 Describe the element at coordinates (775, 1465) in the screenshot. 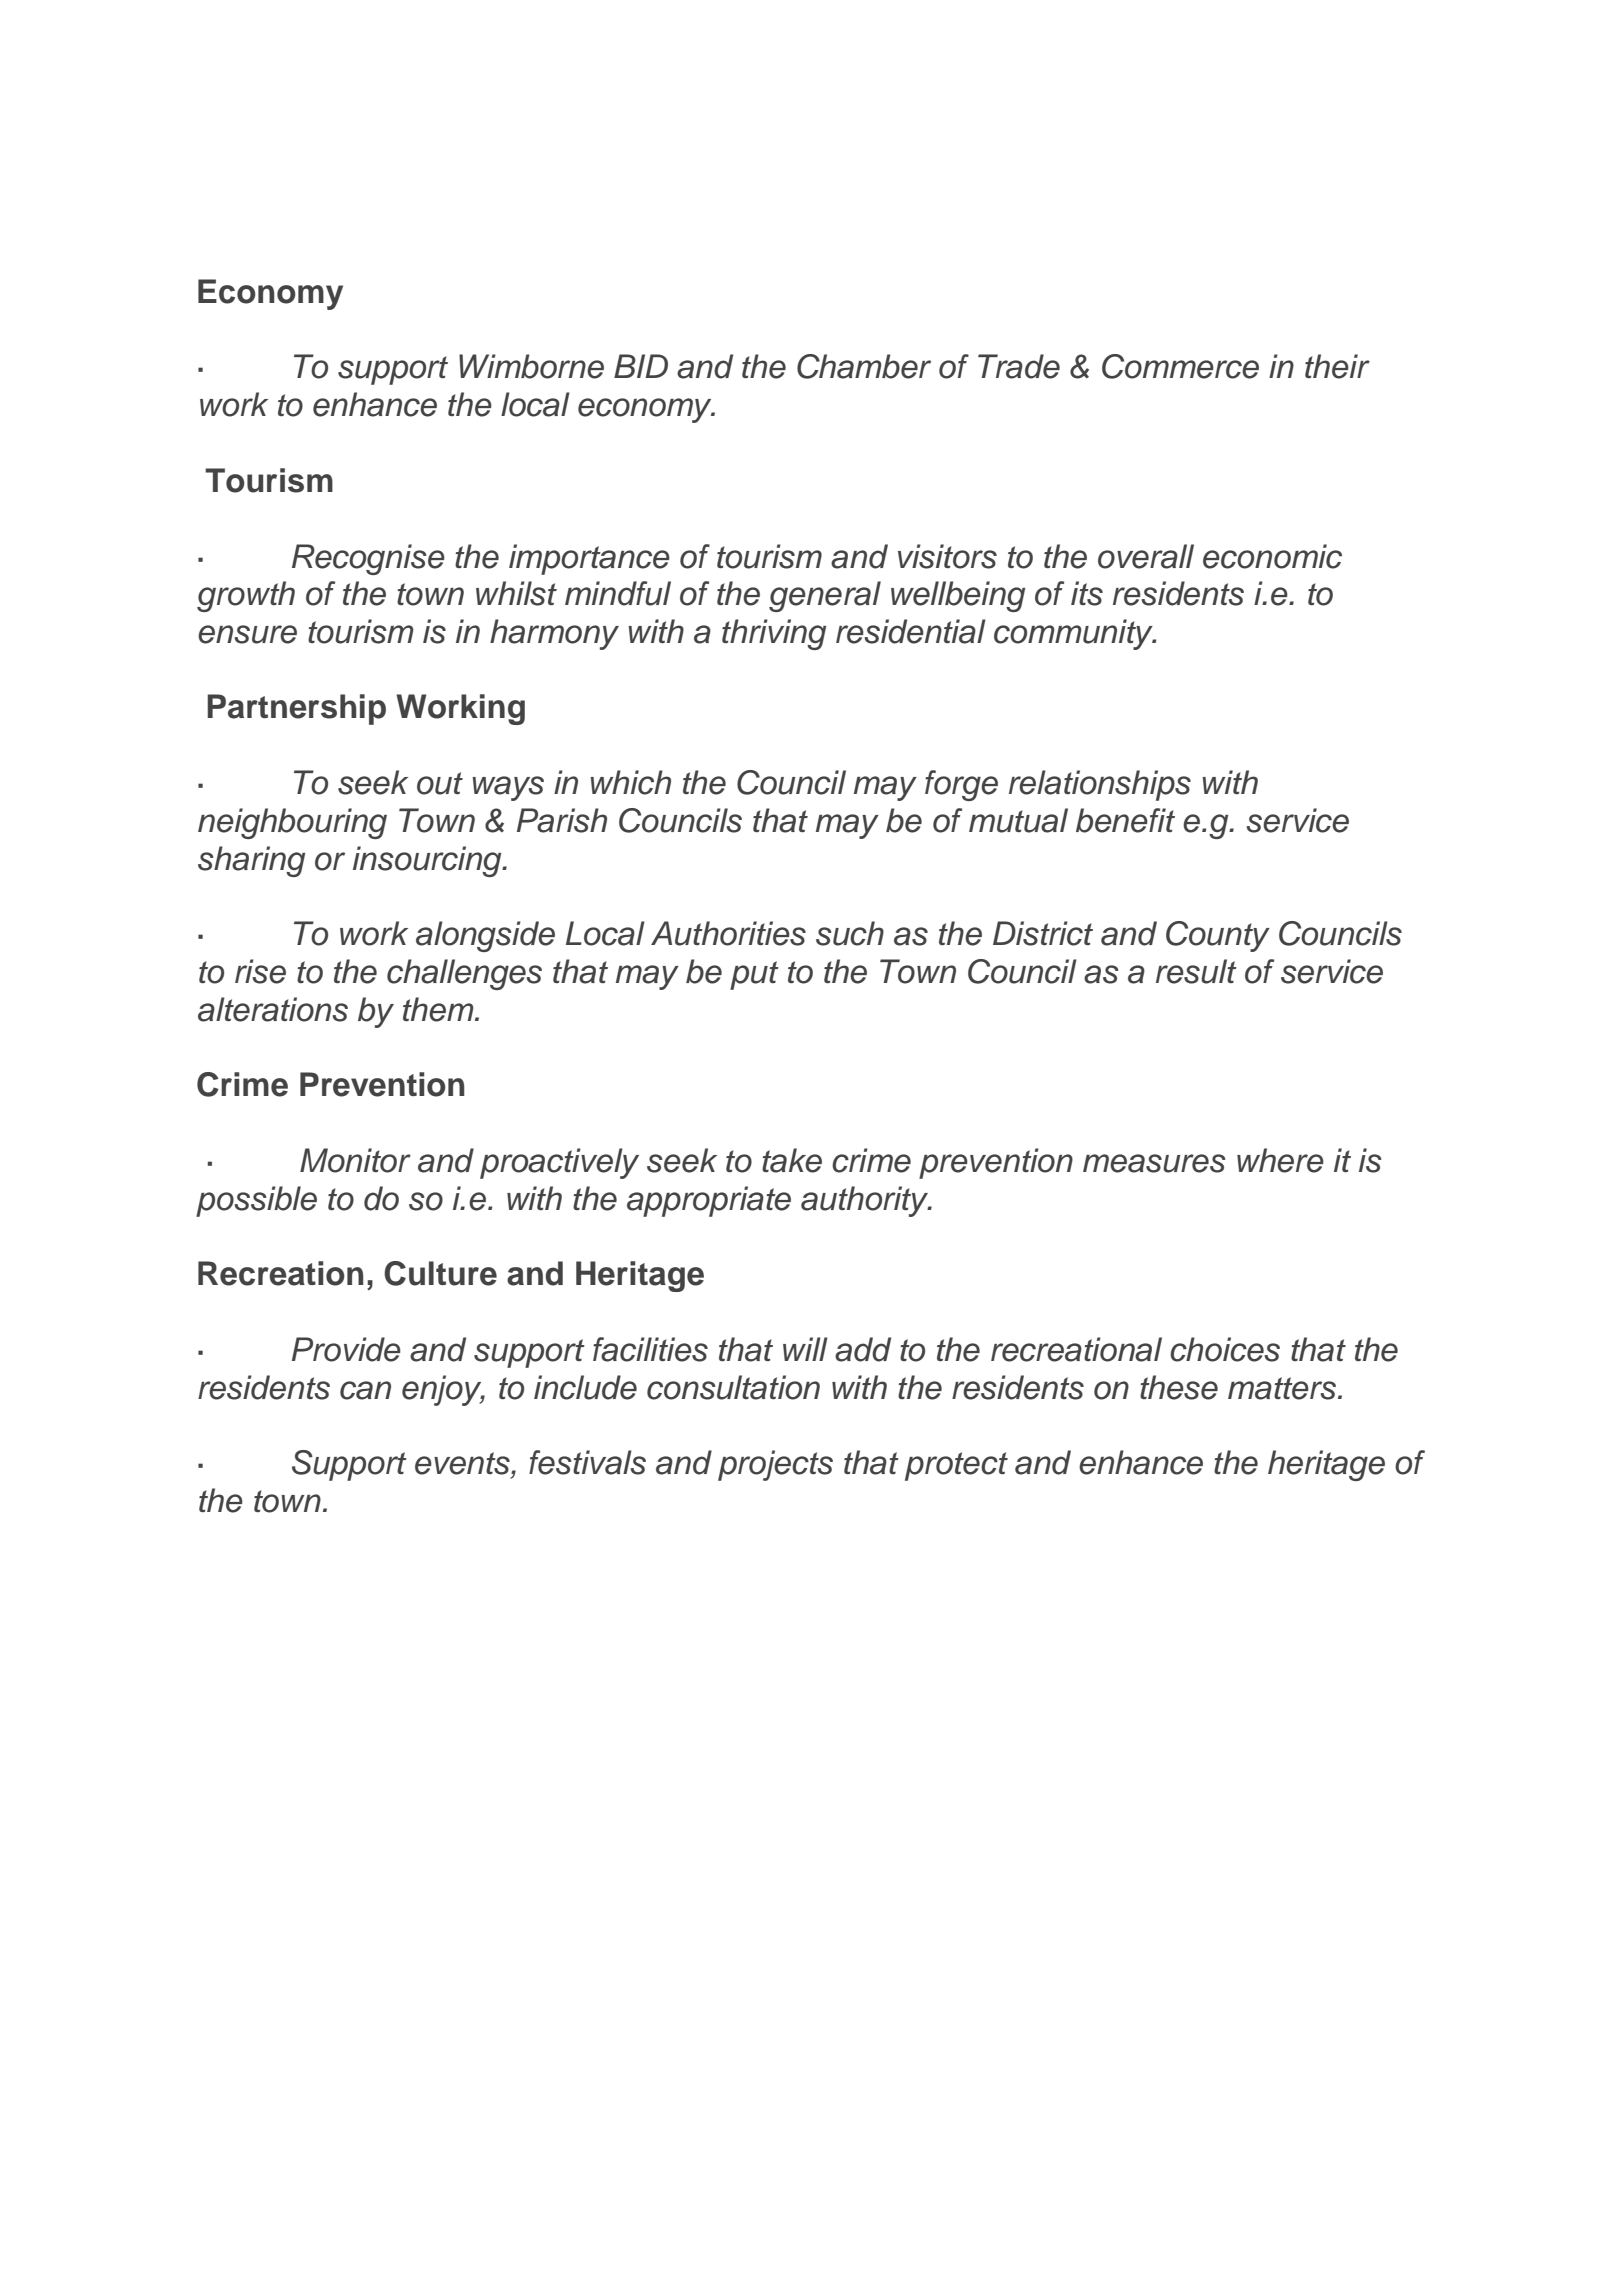

I see `projects` at that location.
